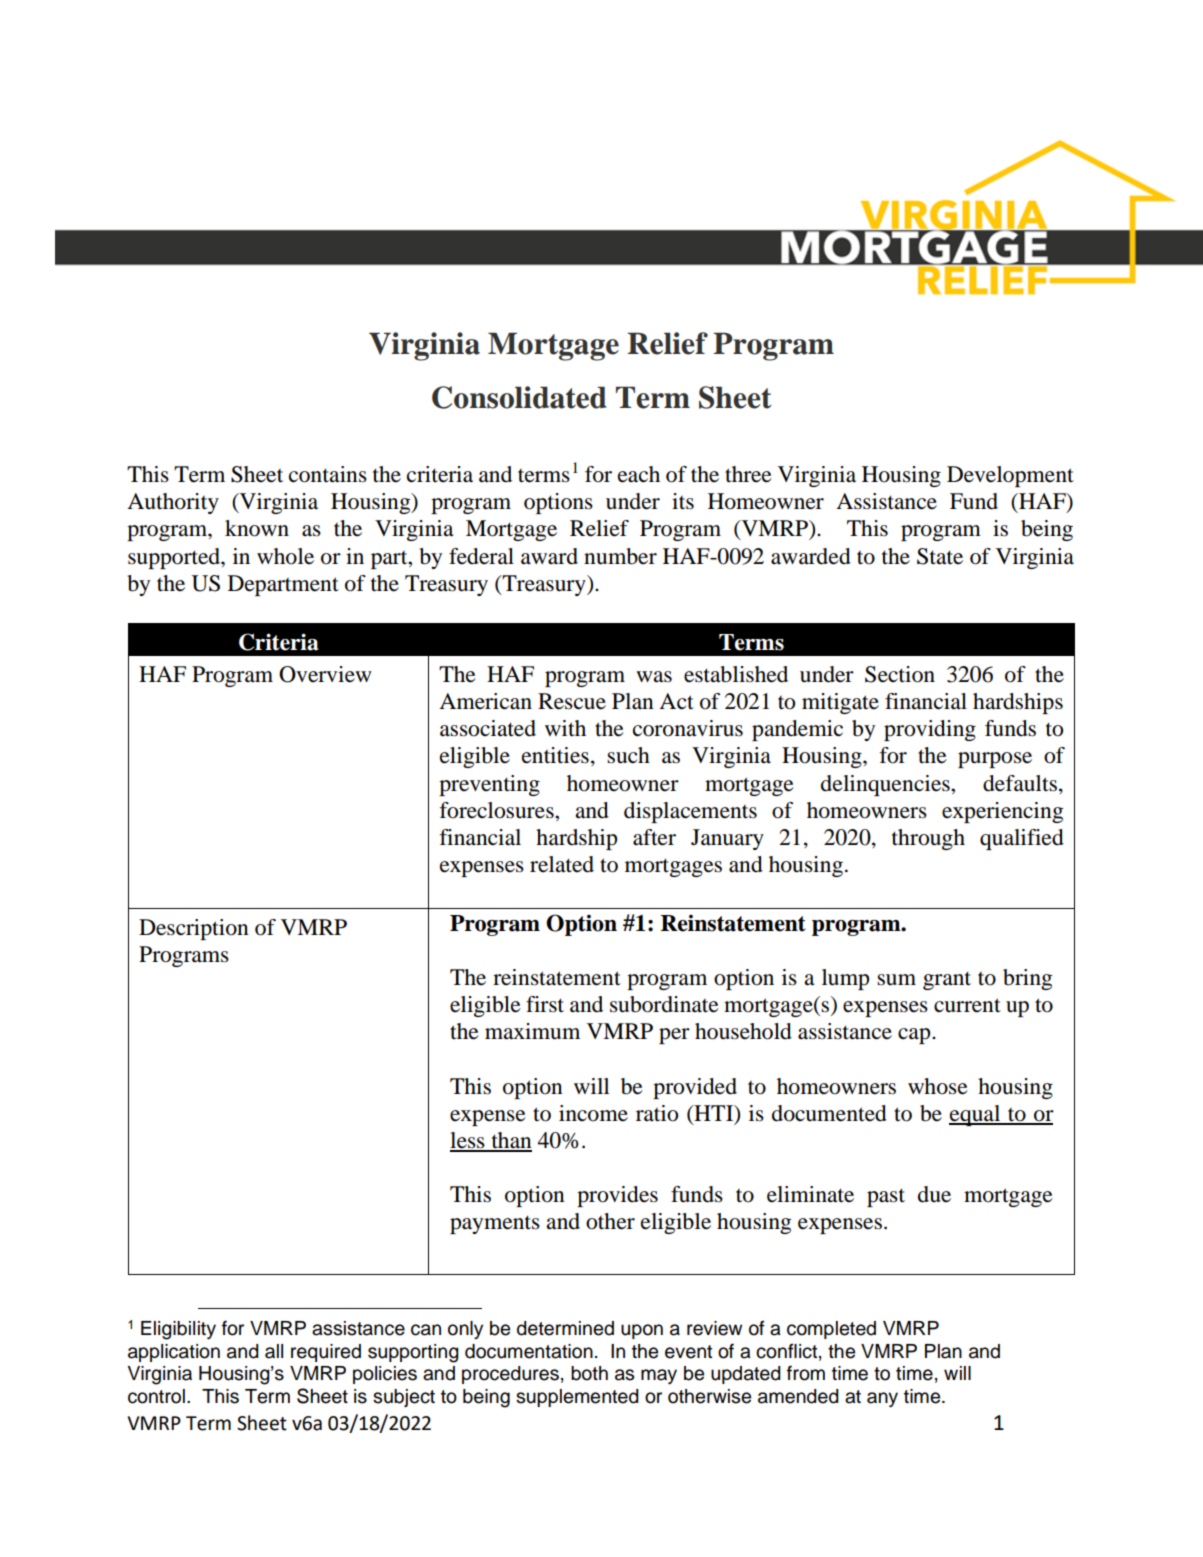 Image resolution: width=1203 pixels, height=1557 pixels. What do you see at coordinates (532, 1031) in the document?
I see `maximum` at bounding box center [532, 1031].
